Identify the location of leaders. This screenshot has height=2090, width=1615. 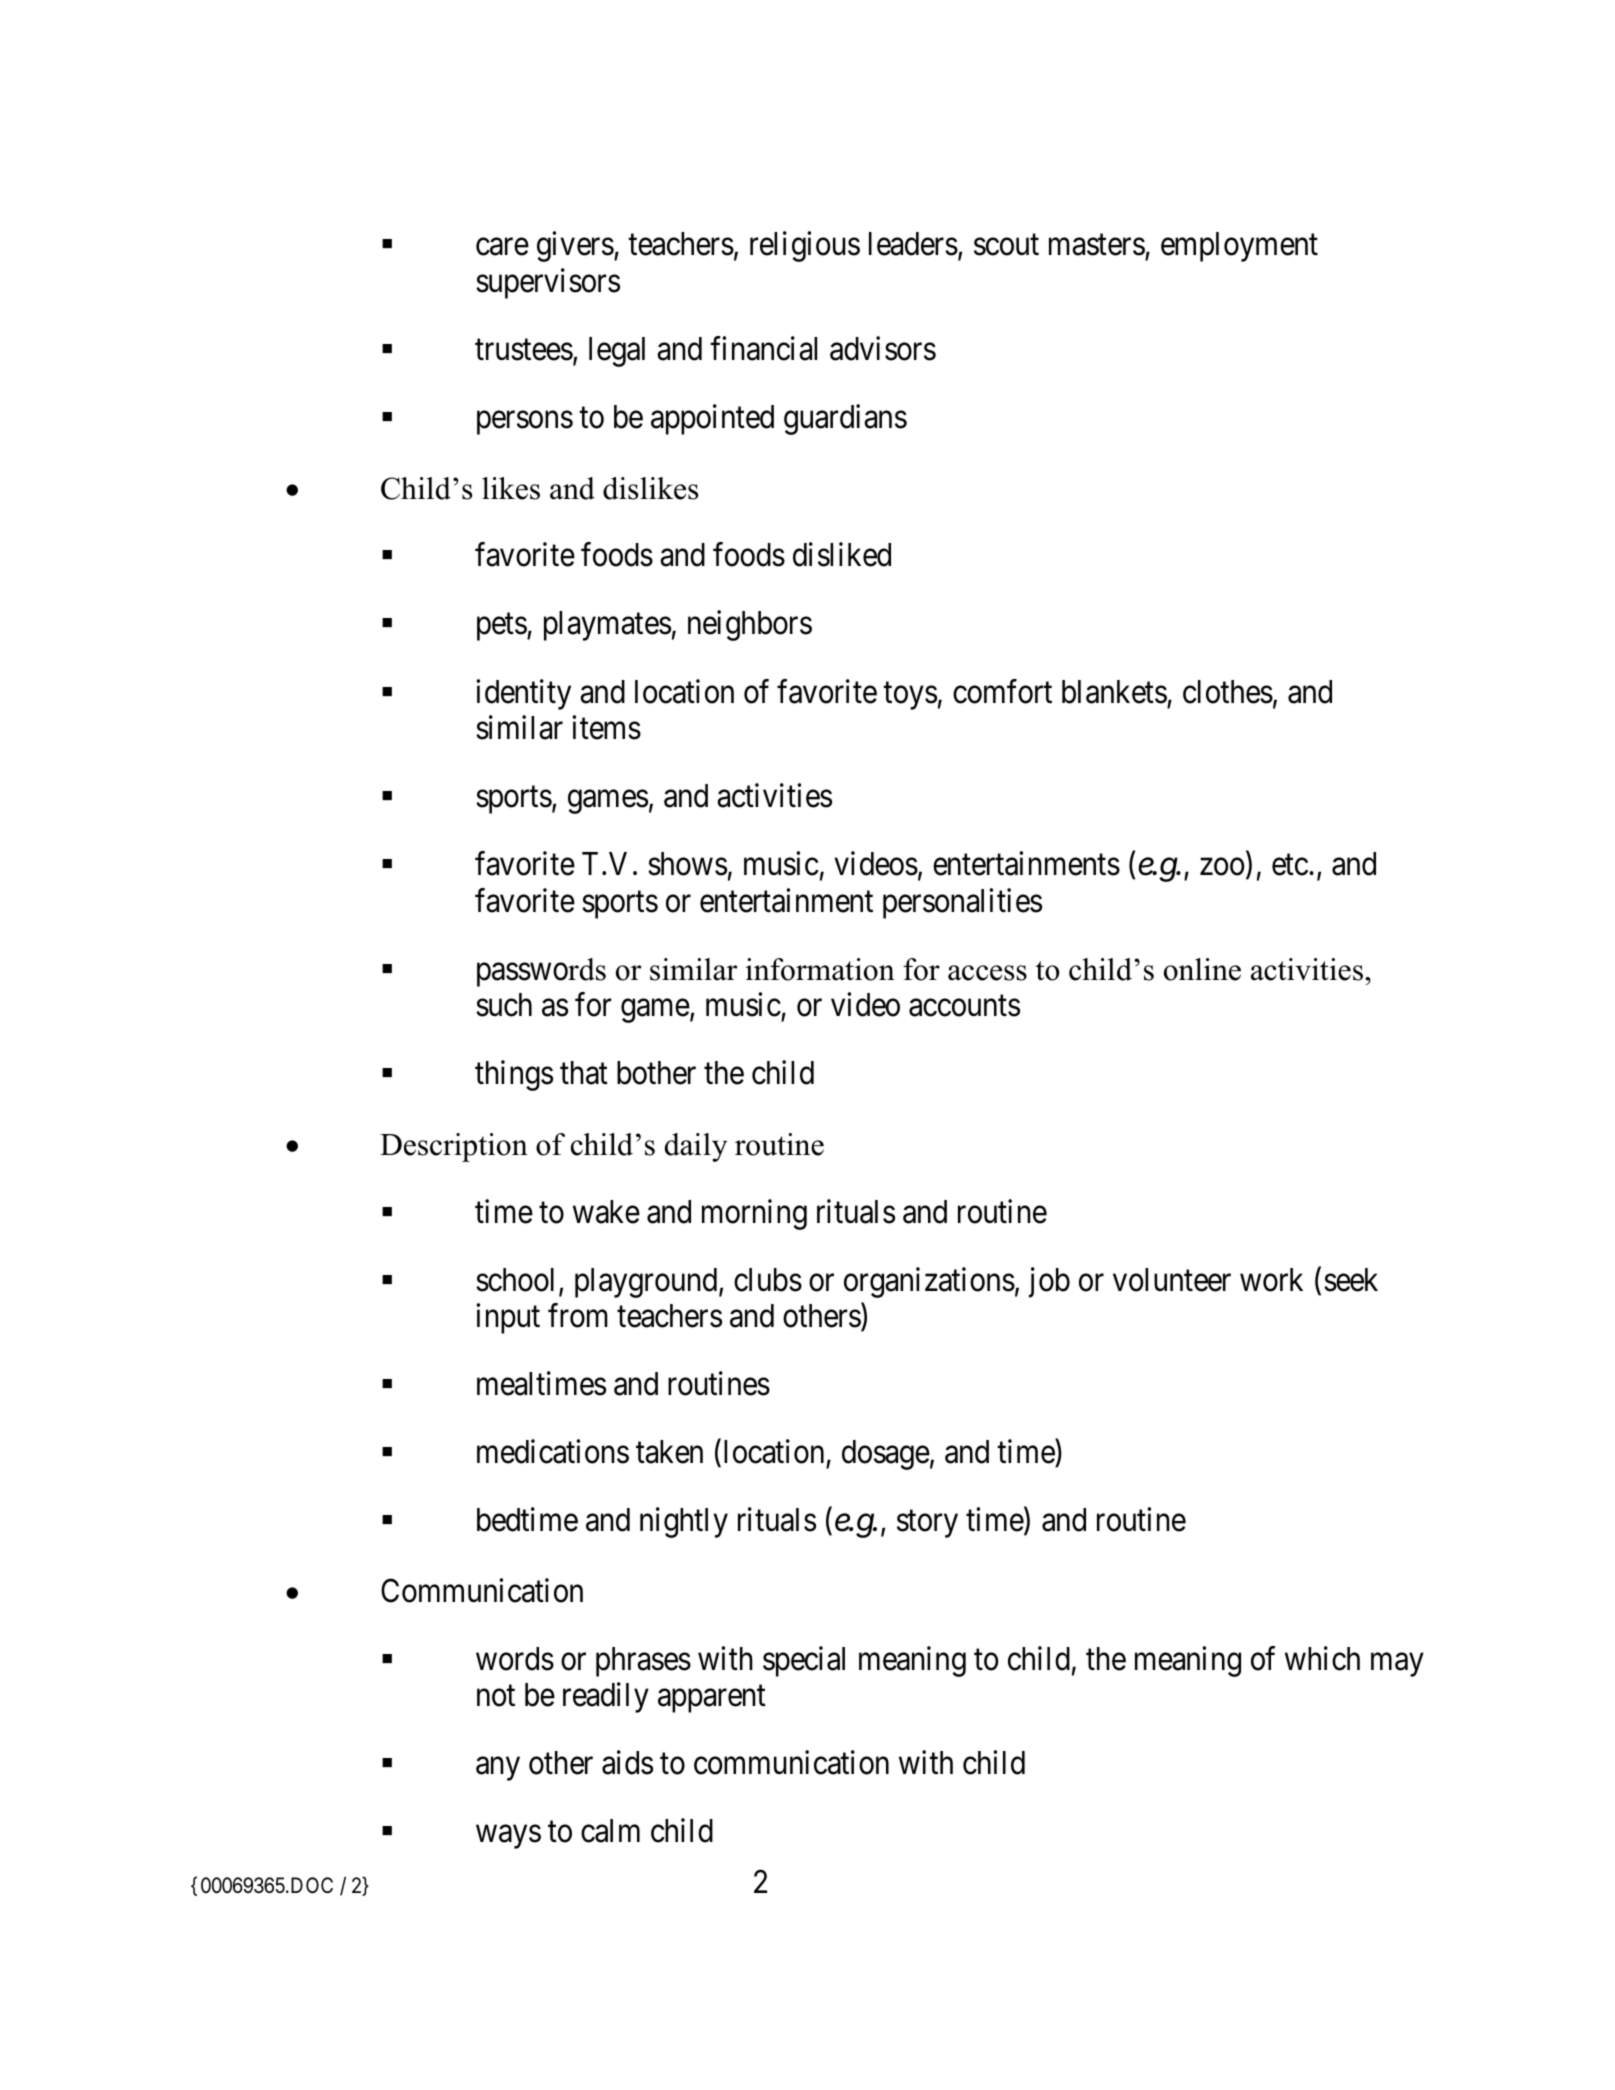
(913, 244).
